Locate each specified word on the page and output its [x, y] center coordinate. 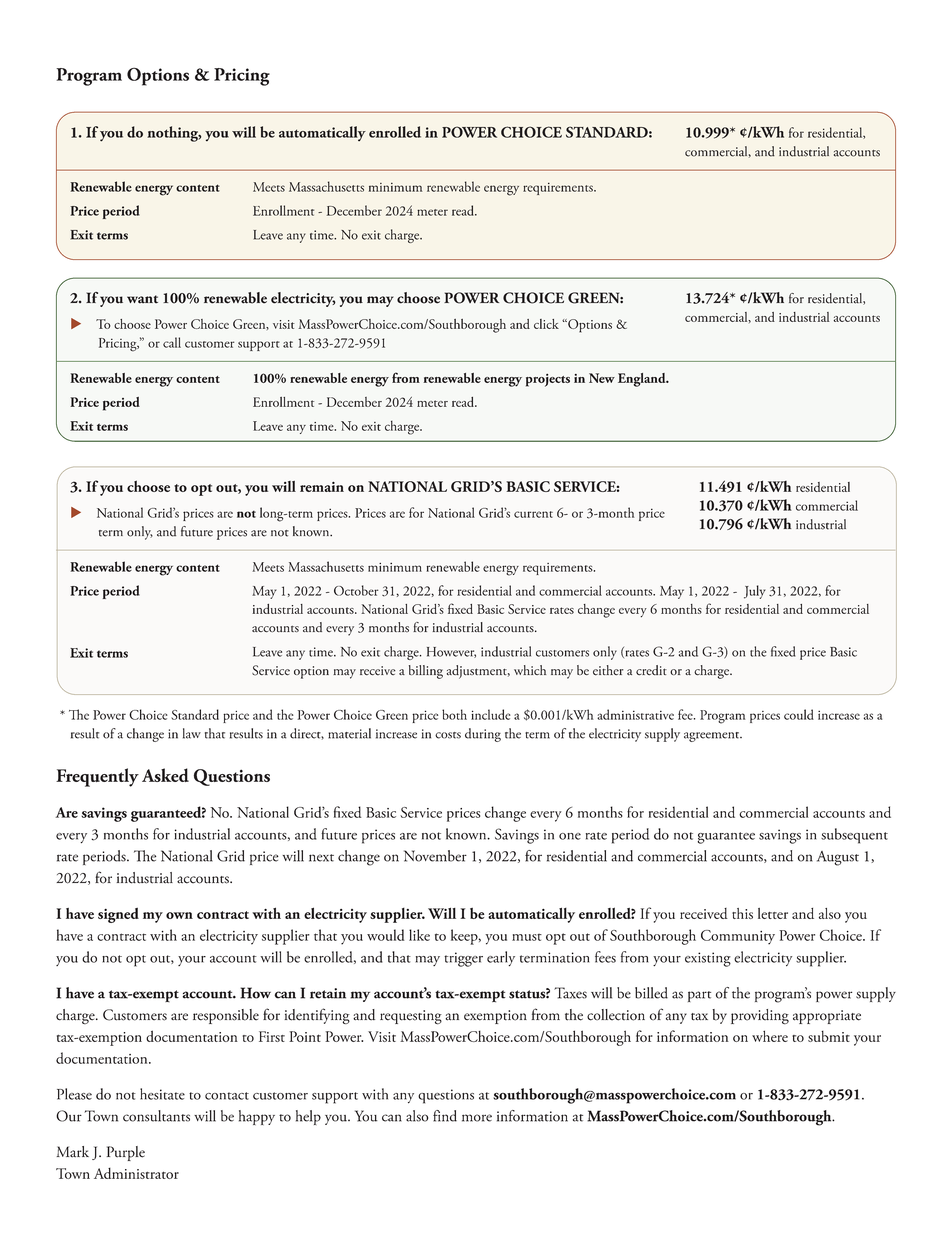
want [142, 299]
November [435, 856]
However [451, 652]
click [546, 324]
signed [118, 915]
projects [548, 380]
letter [773, 913]
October [356, 590]
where [770, 1036]
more [477, 1118]
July [755, 592]
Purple [125, 1153]
